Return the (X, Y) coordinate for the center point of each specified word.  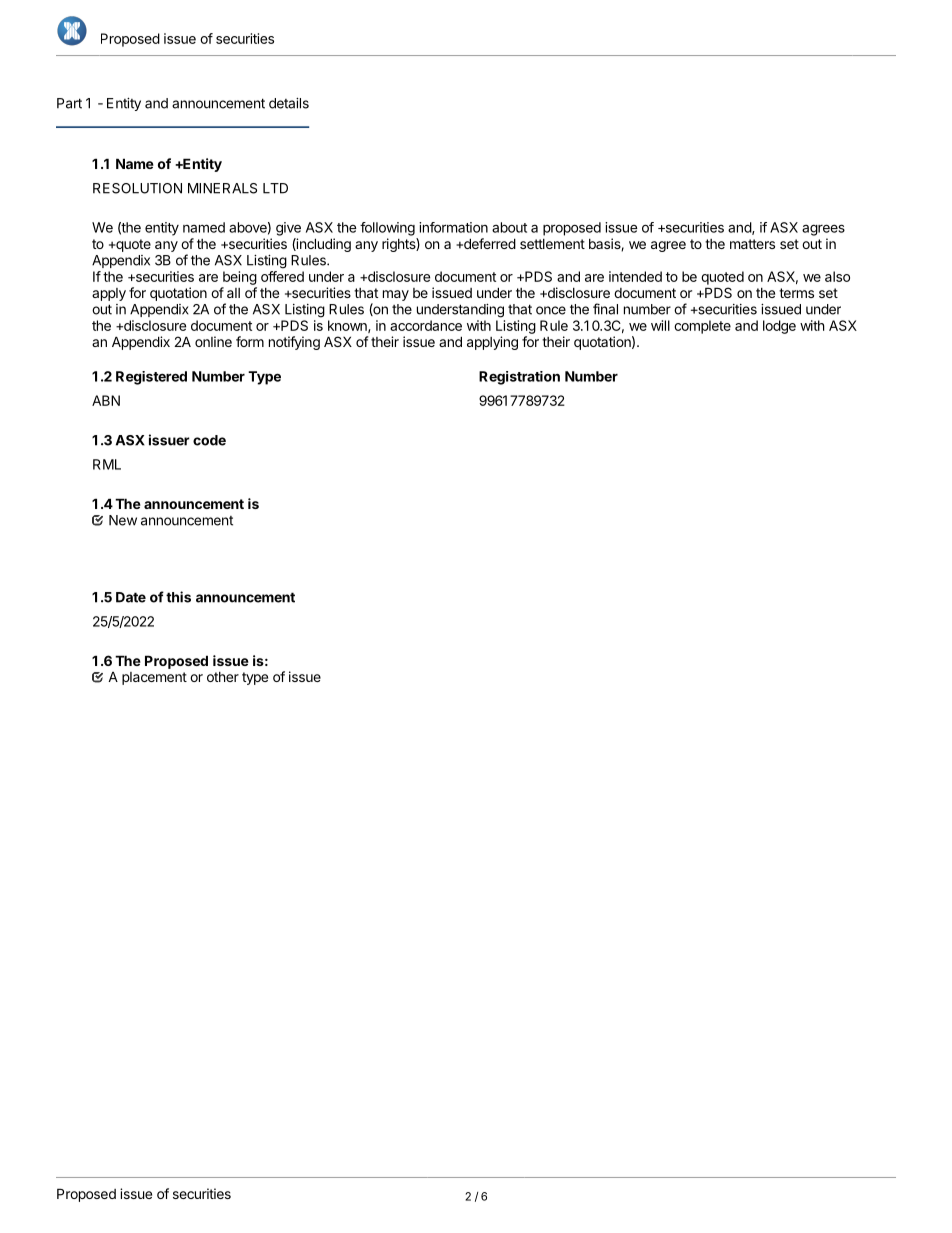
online (213, 341)
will (660, 325)
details (289, 103)
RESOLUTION (137, 188)
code (209, 440)
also (837, 276)
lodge (779, 327)
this (178, 597)
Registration (519, 378)
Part (69, 103)
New (123, 520)
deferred (489, 243)
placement (154, 678)
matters (752, 244)
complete (702, 327)
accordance (426, 325)
